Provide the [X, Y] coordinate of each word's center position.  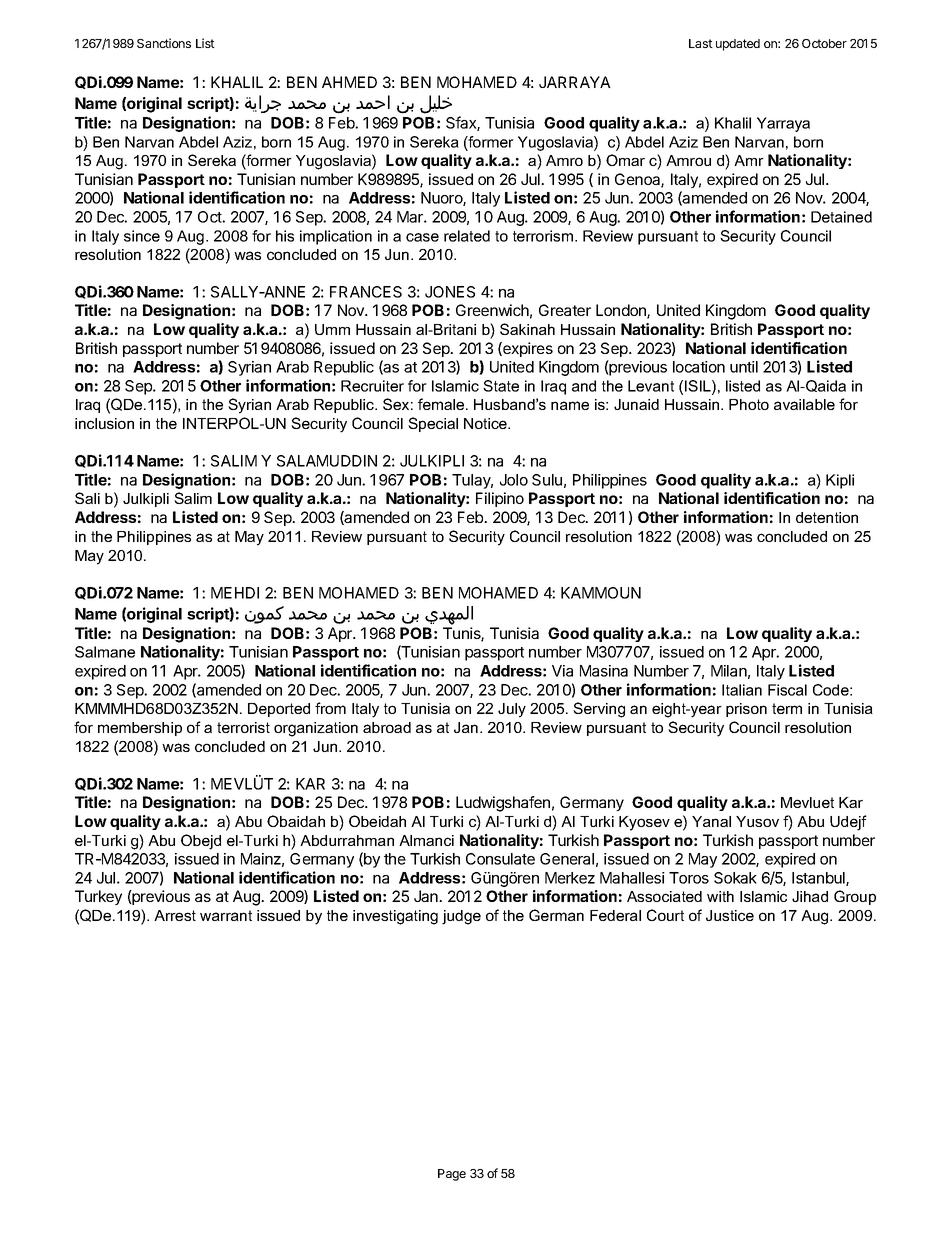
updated [738, 45]
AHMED [349, 82]
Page [452, 1175]
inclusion [104, 423]
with [720, 896]
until [744, 367]
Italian [742, 690]
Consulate [500, 859]
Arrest [175, 915]
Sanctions [164, 43]
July [512, 710]
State [501, 386]
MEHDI [235, 593]
